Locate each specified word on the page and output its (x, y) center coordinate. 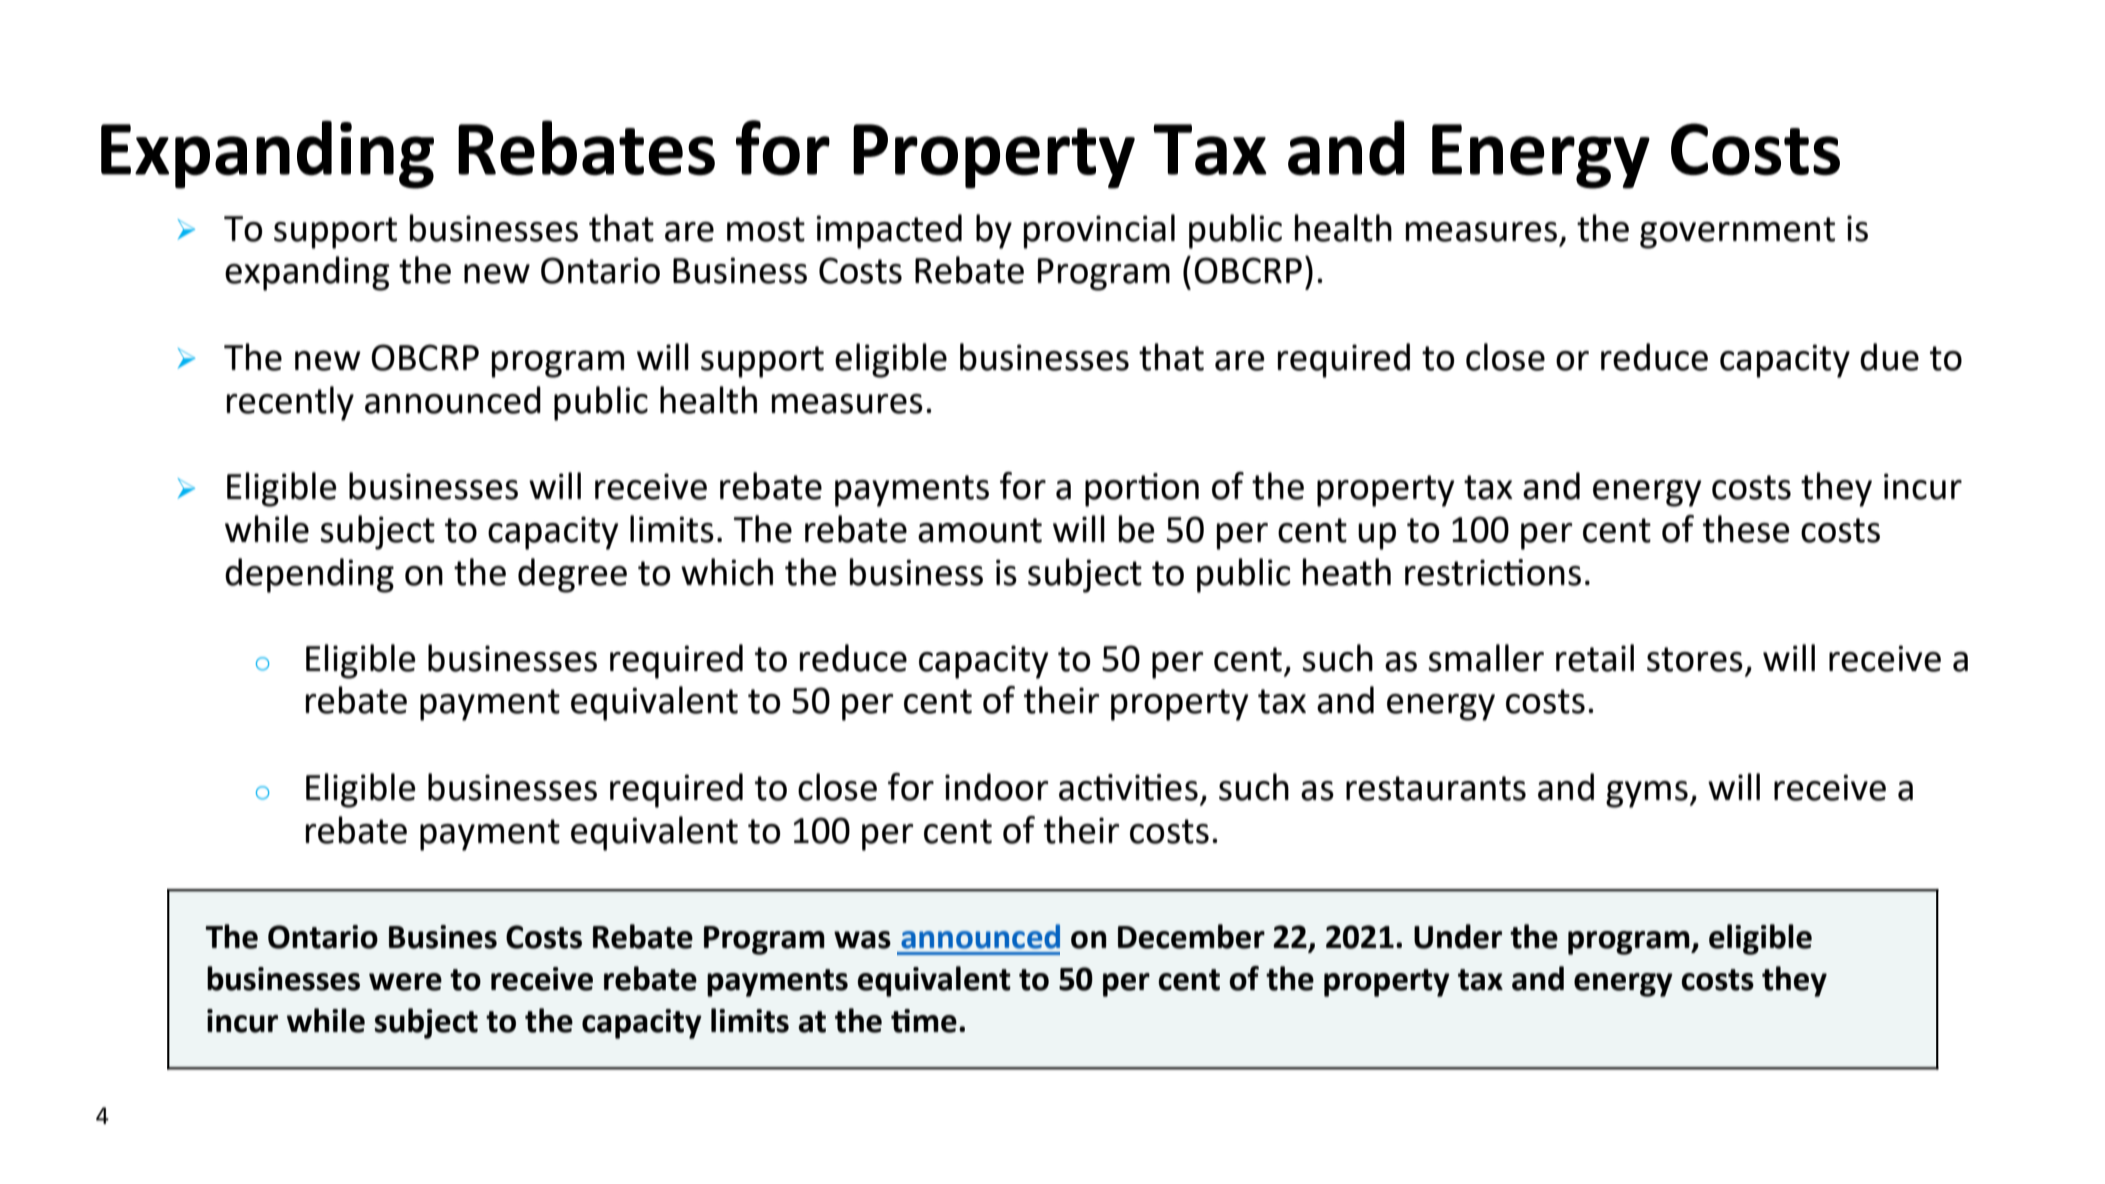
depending (309, 575)
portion (1142, 490)
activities (1128, 787)
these (1746, 529)
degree (572, 575)
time (924, 1021)
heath (1347, 572)
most (766, 229)
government (1737, 233)
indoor (997, 787)
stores (1695, 659)
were (405, 982)
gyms (1647, 794)
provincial (1099, 231)
